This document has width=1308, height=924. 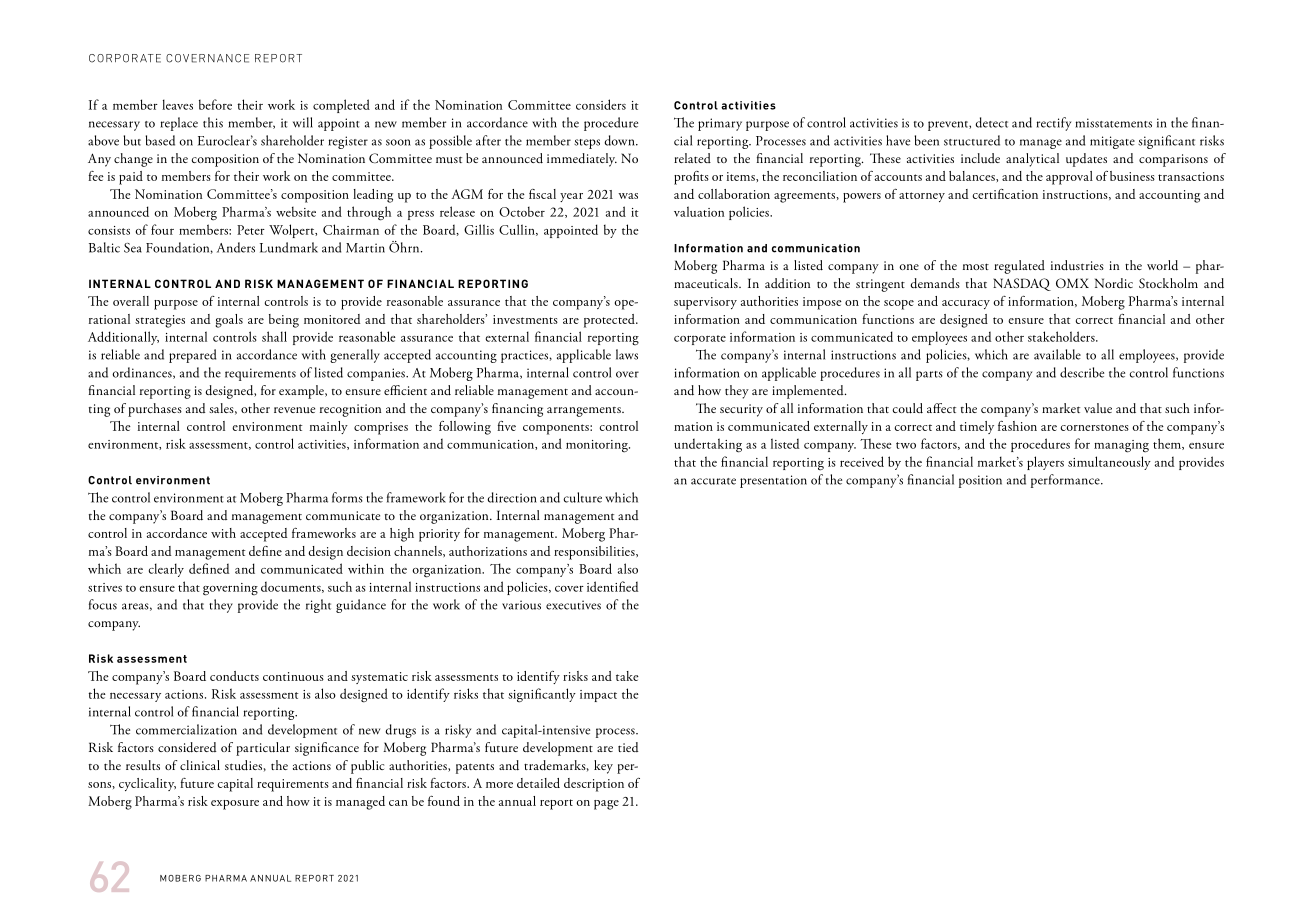 What do you see at coordinates (598, 446) in the document?
I see `monitoring` at bounding box center [598, 446].
